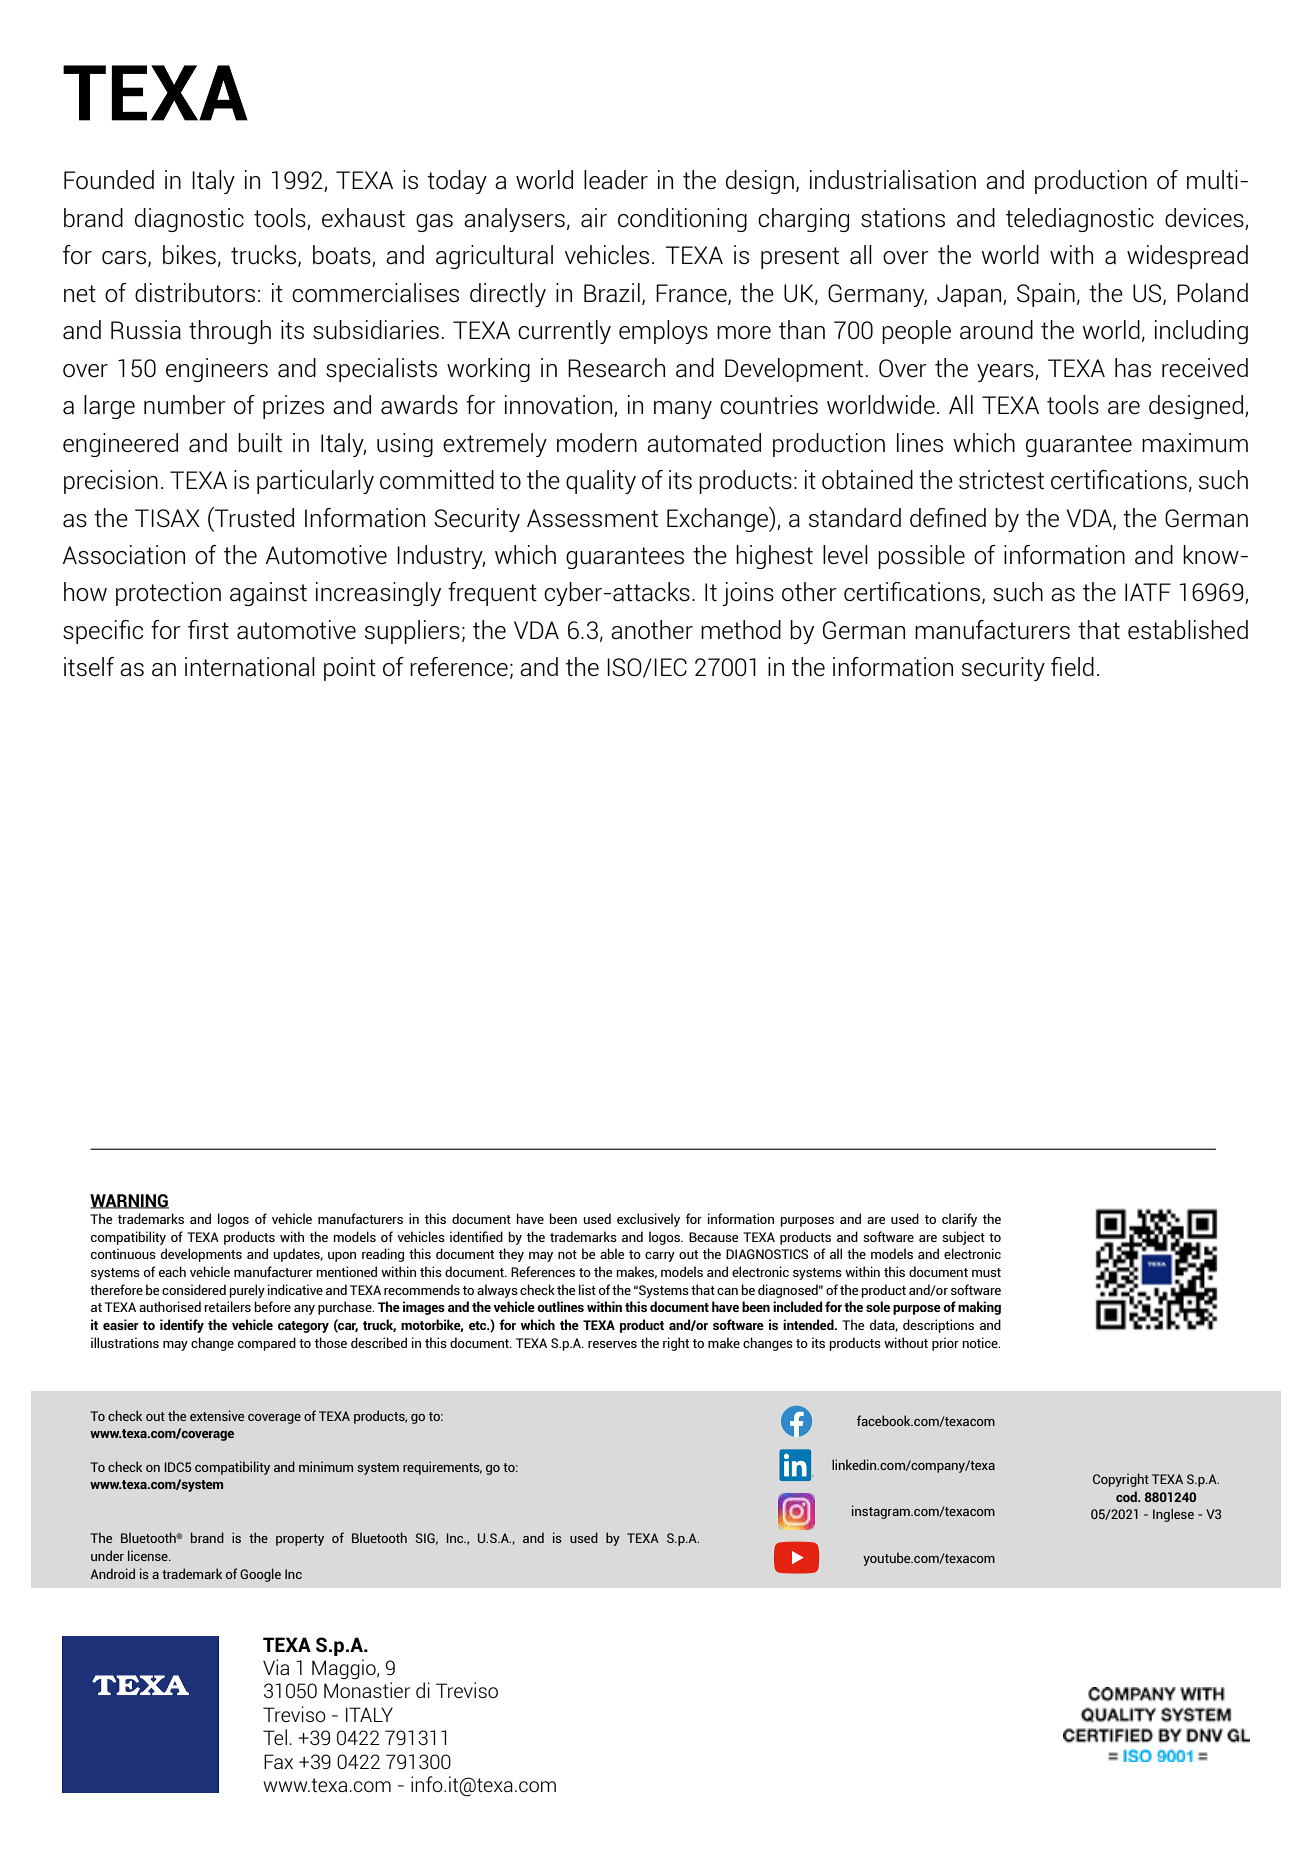 Image resolution: width=1312 pixels, height=1855 pixels. I want to click on Fax, so click(278, 1761).
